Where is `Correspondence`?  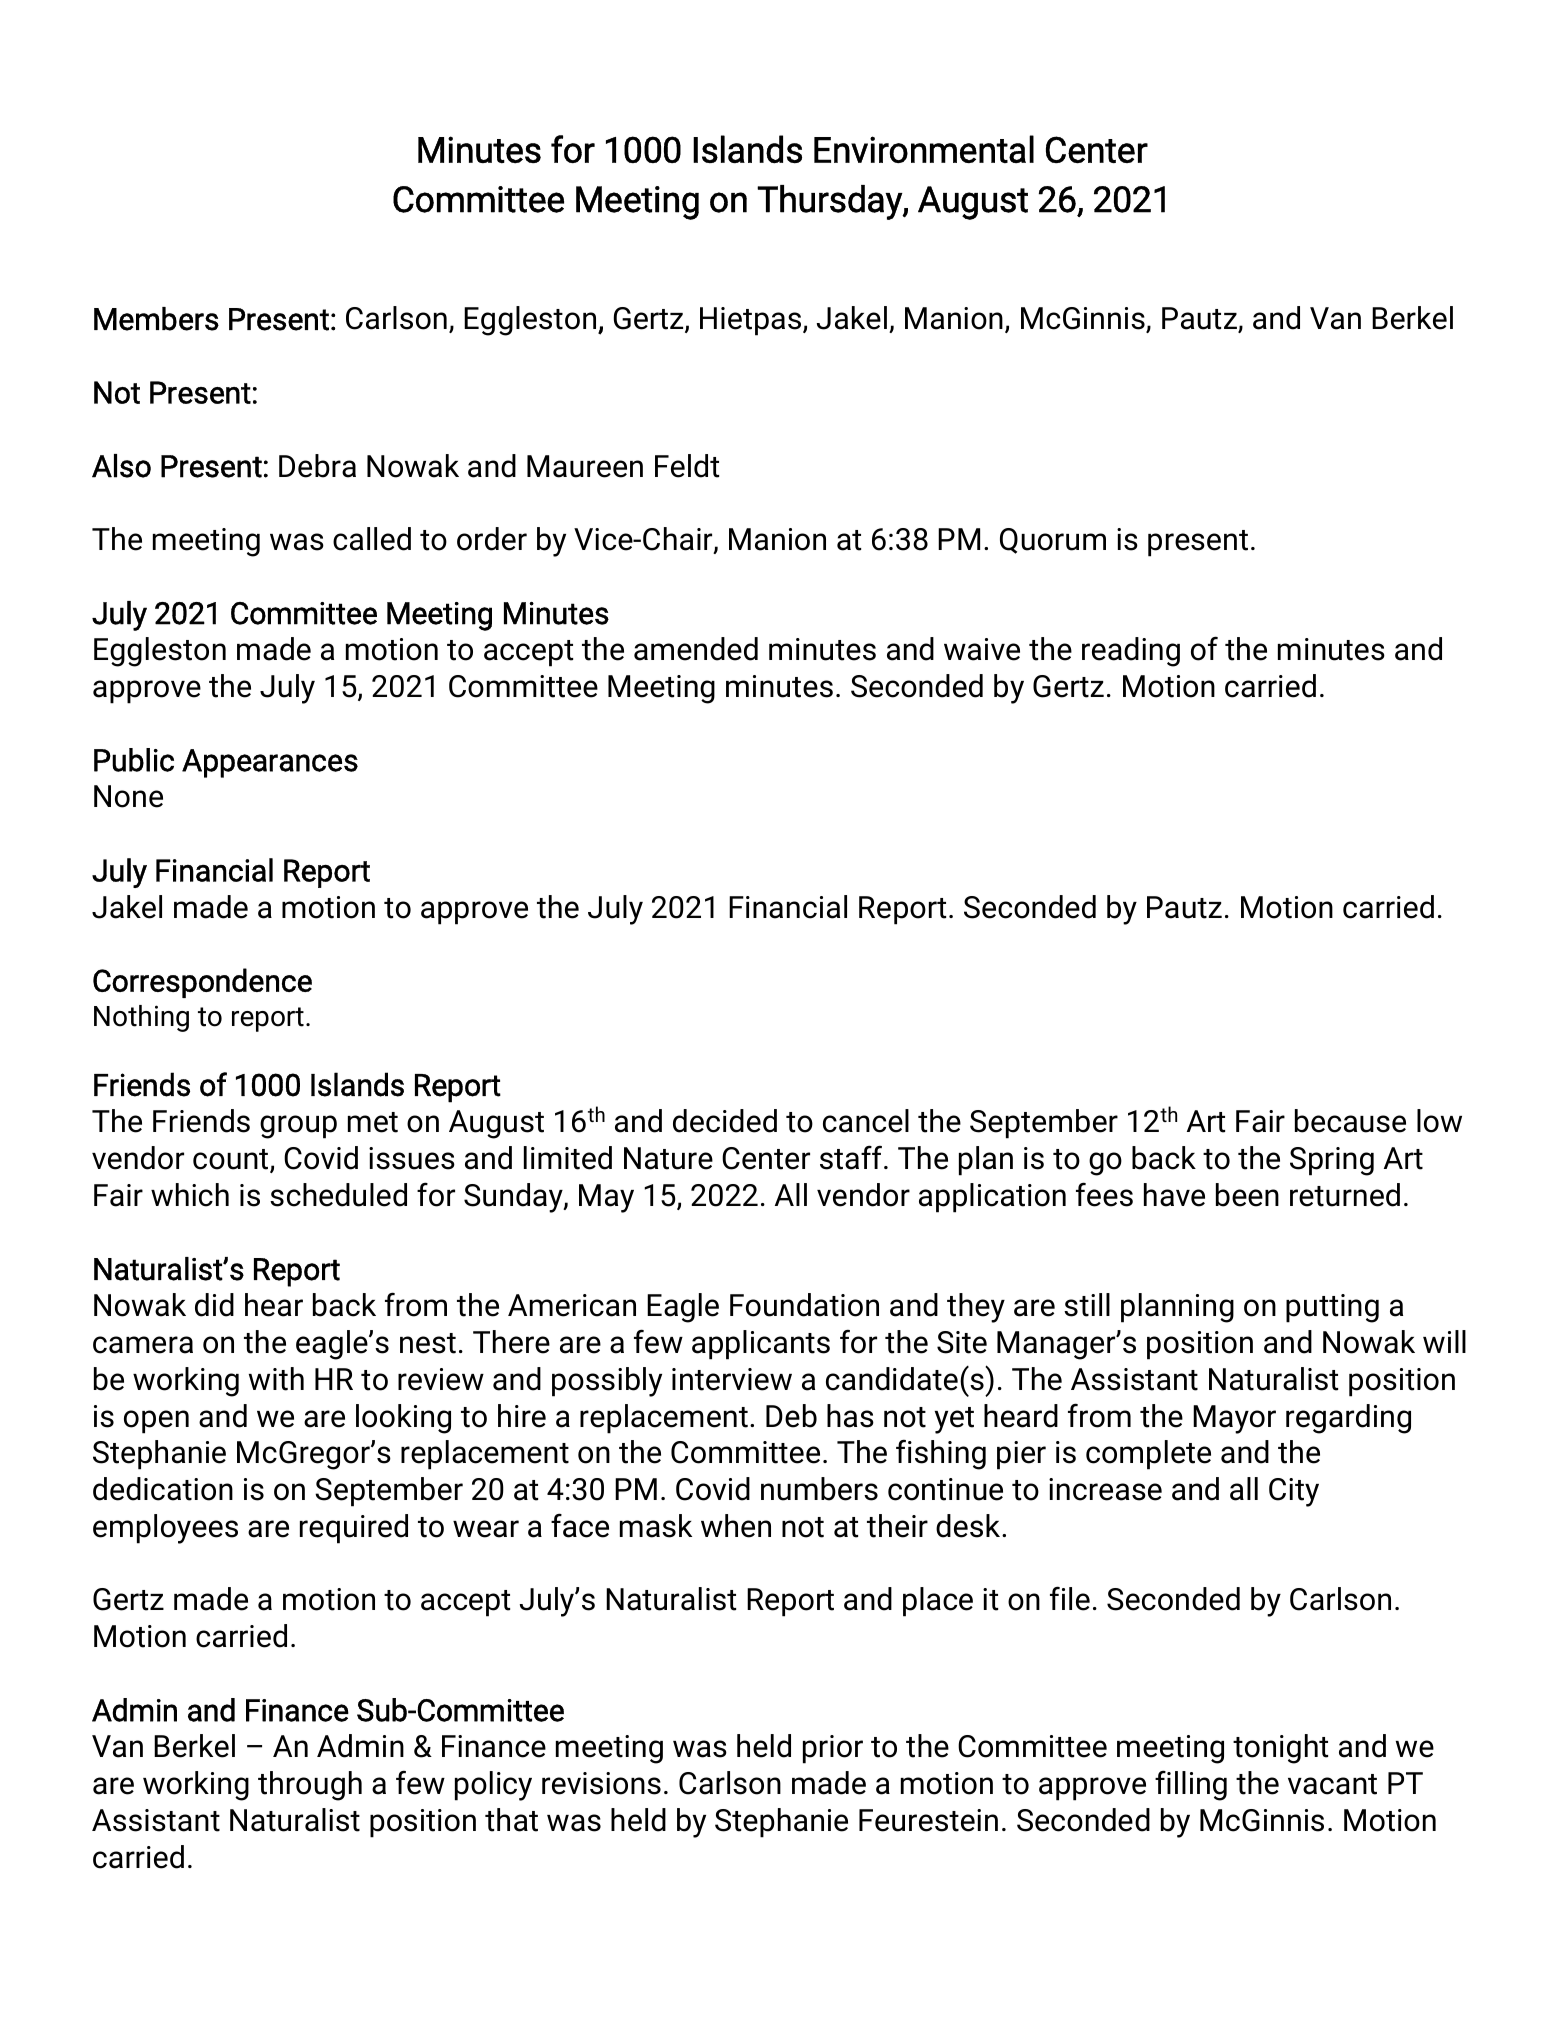
Correspondence is located at coordinates (202, 983).
